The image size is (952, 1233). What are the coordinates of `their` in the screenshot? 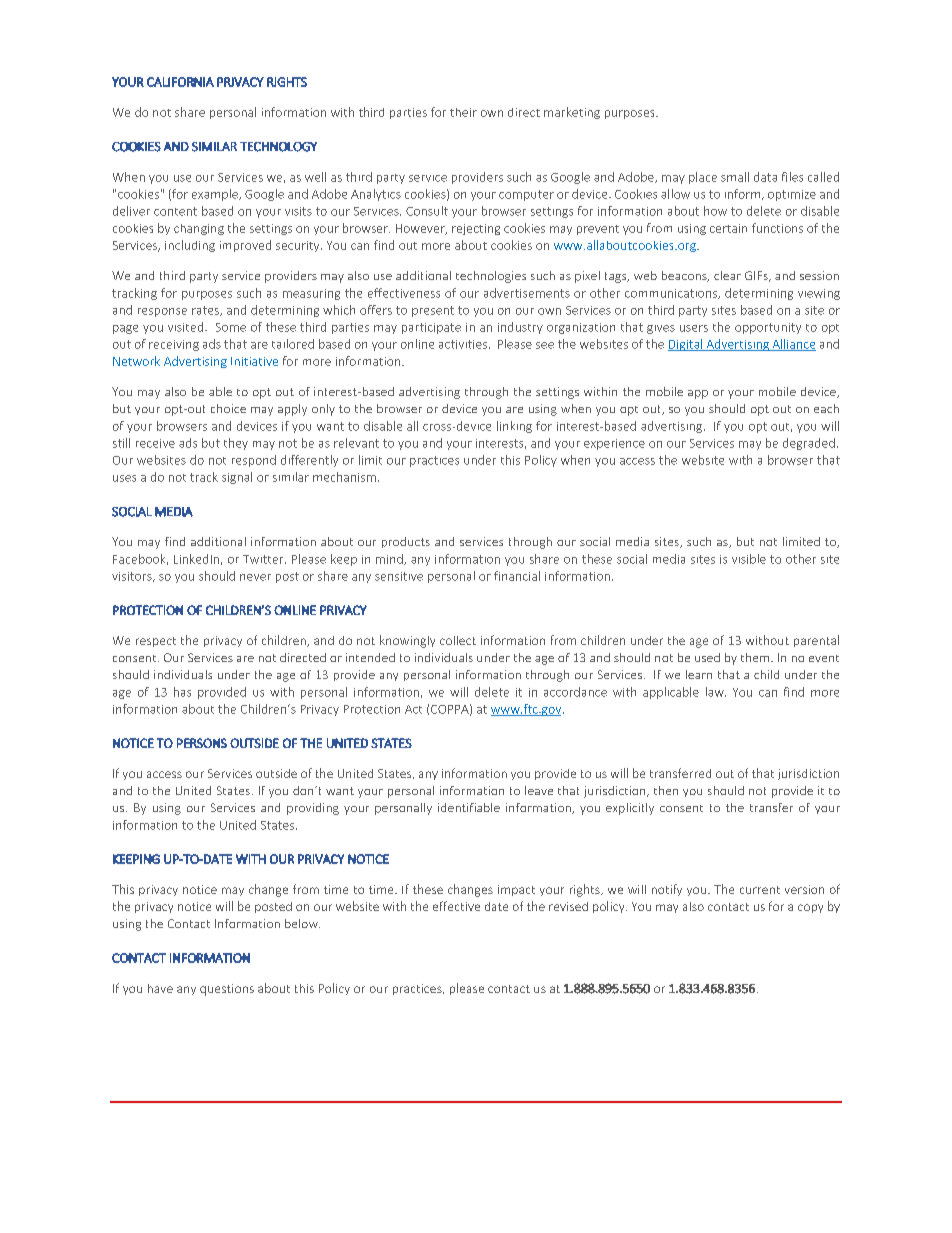 It's located at (463, 112).
